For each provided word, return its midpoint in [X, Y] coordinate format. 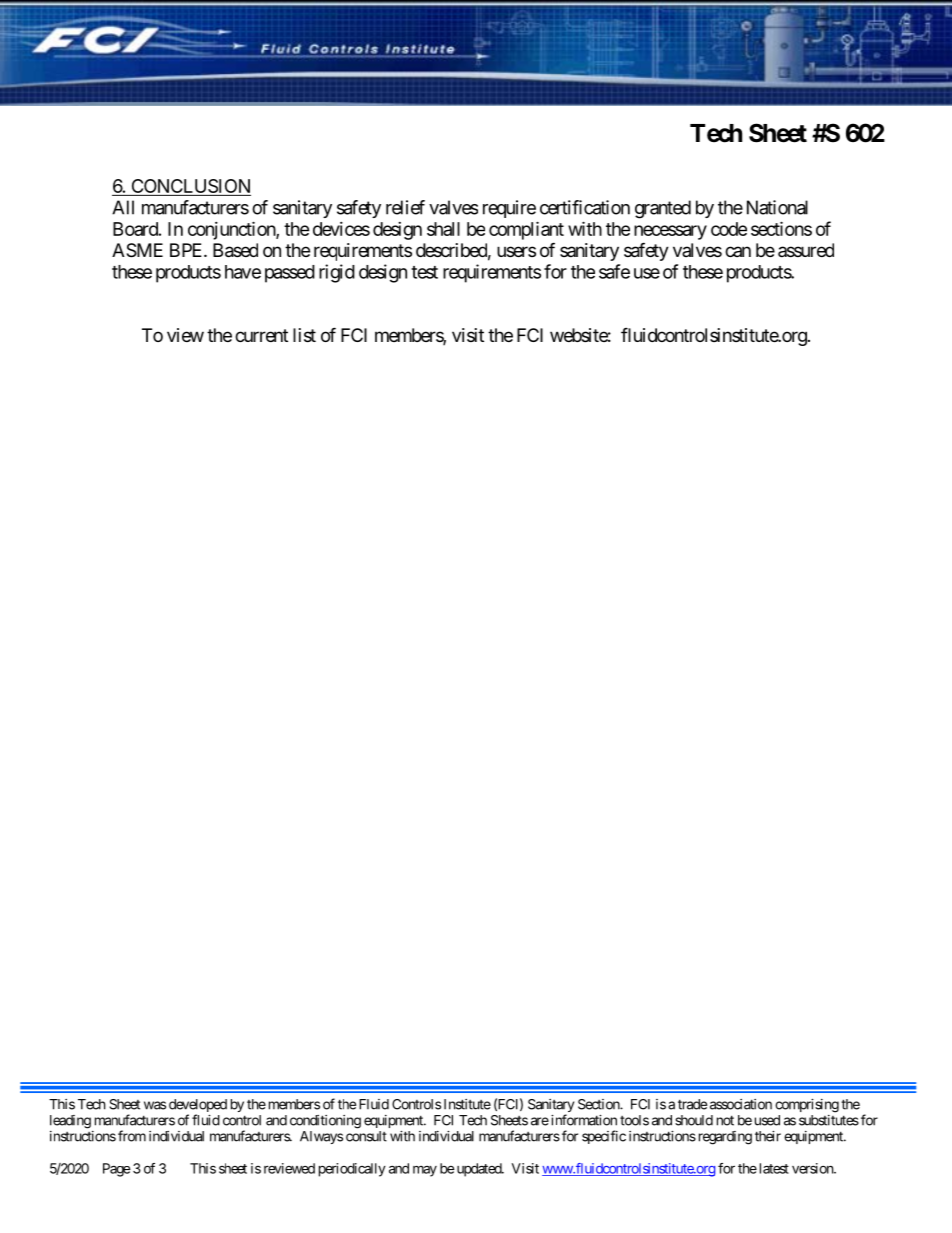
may [425, 1171]
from [132, 1136]
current [261, 335]
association [741, 1104]
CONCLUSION [190, 187]
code [729, 229]
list [304, 335]
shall [443, 229]
